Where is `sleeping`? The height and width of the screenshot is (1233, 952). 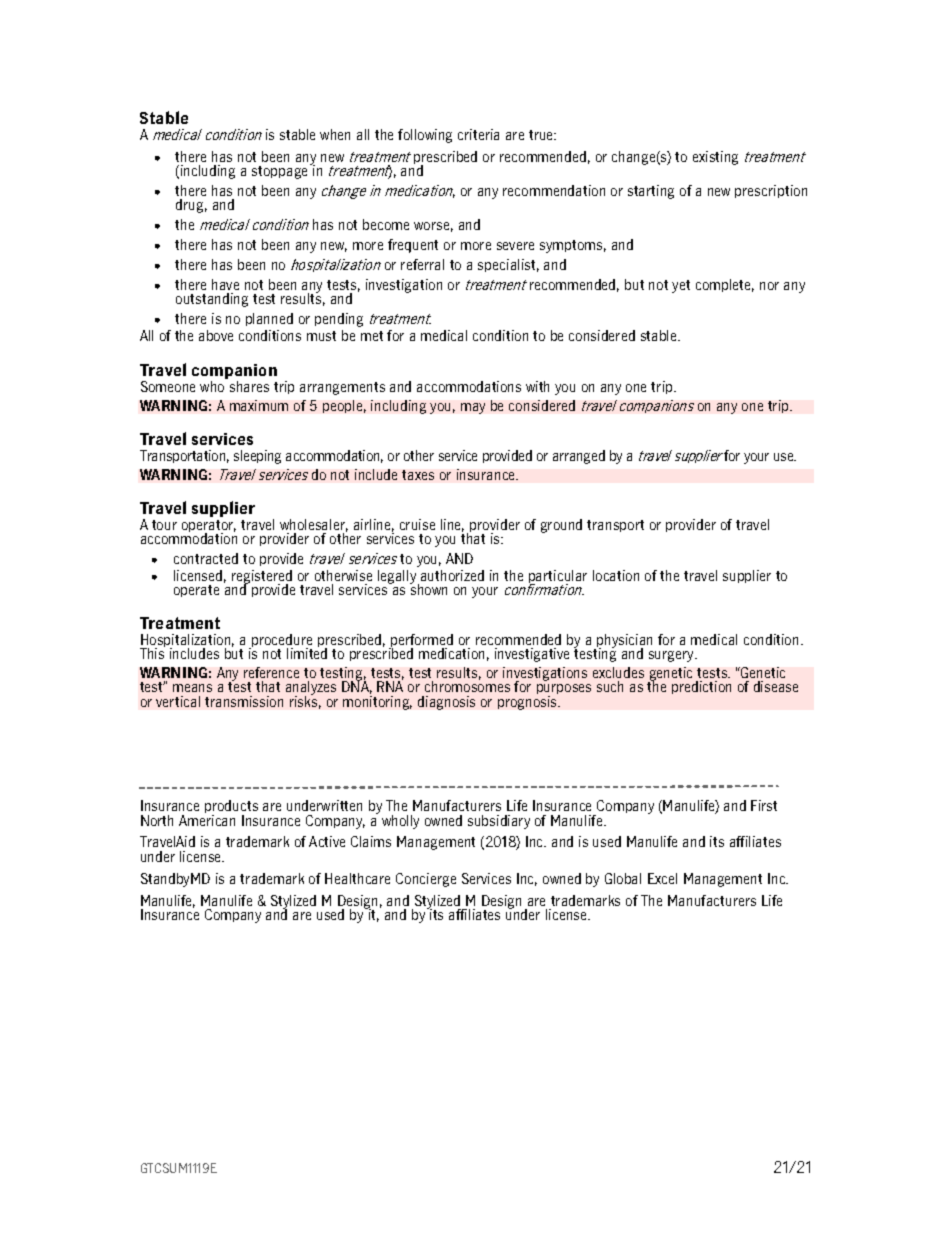
sleeping is located at coordinates (257, 457).
